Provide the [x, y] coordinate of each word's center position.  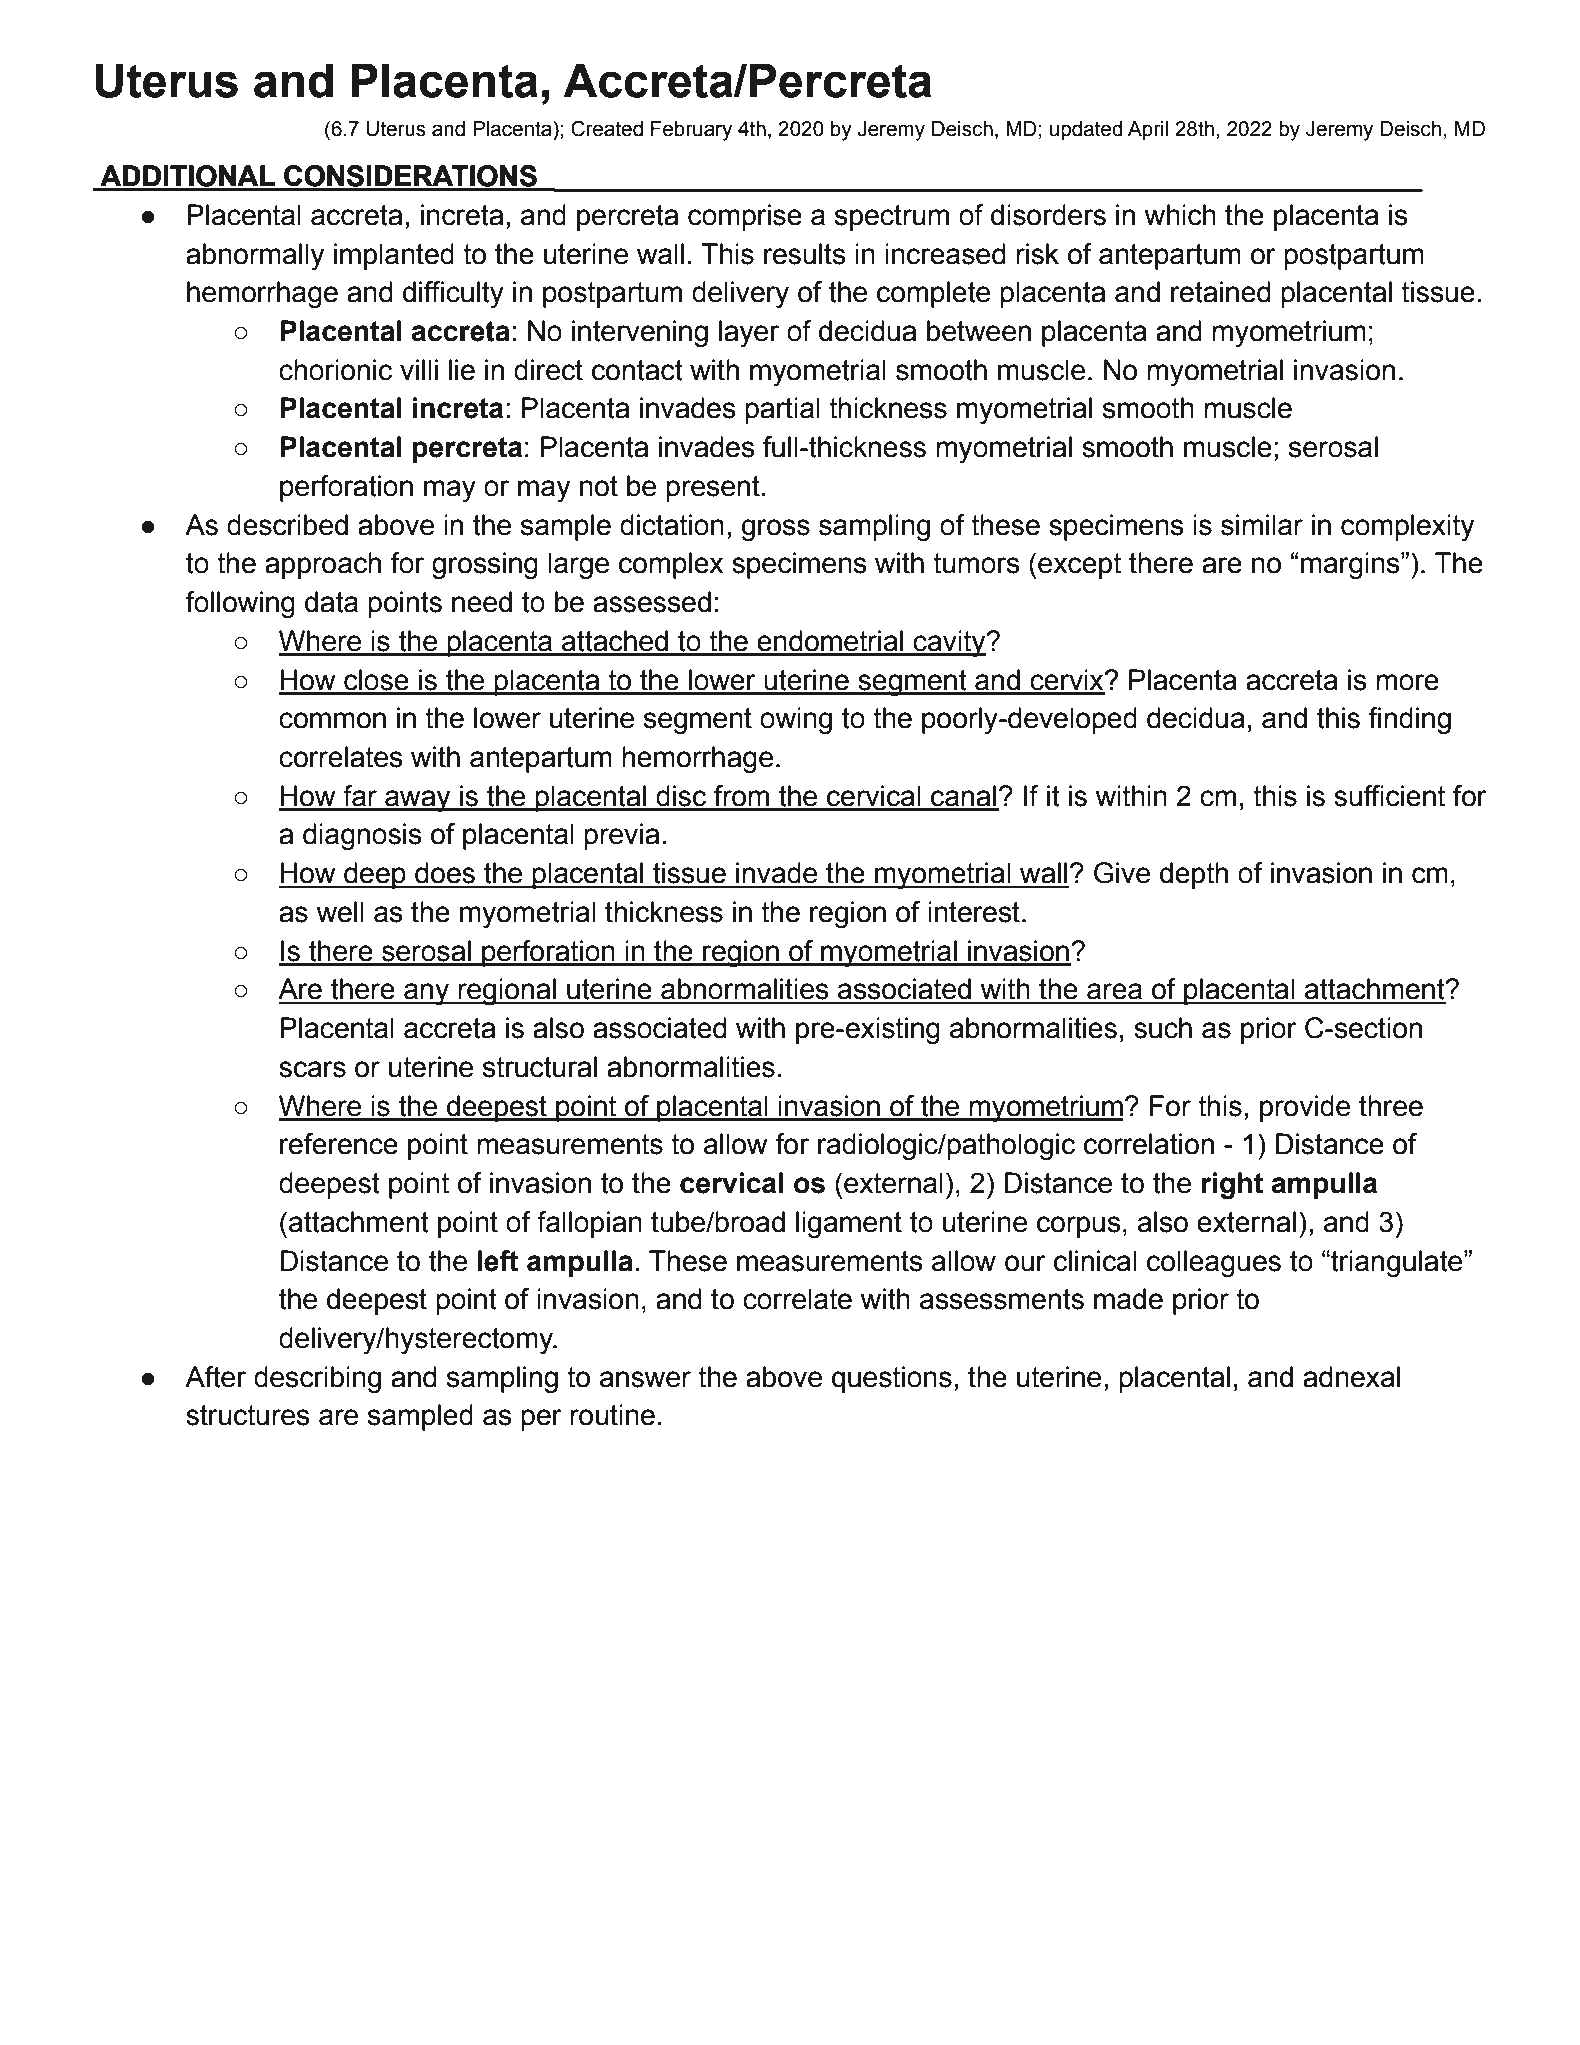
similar [1262, 525]
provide [1305, 1108]
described [287, 525]
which [1180, 215]
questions [892, 1379]
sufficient [1389, 796]
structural [540, 1067]
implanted [394, 256]
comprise [745, 217]
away [418, 801]
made [1128, 1299]
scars [312, 1069]
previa [621, 836]
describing [317, 1380]
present [713, 489]
